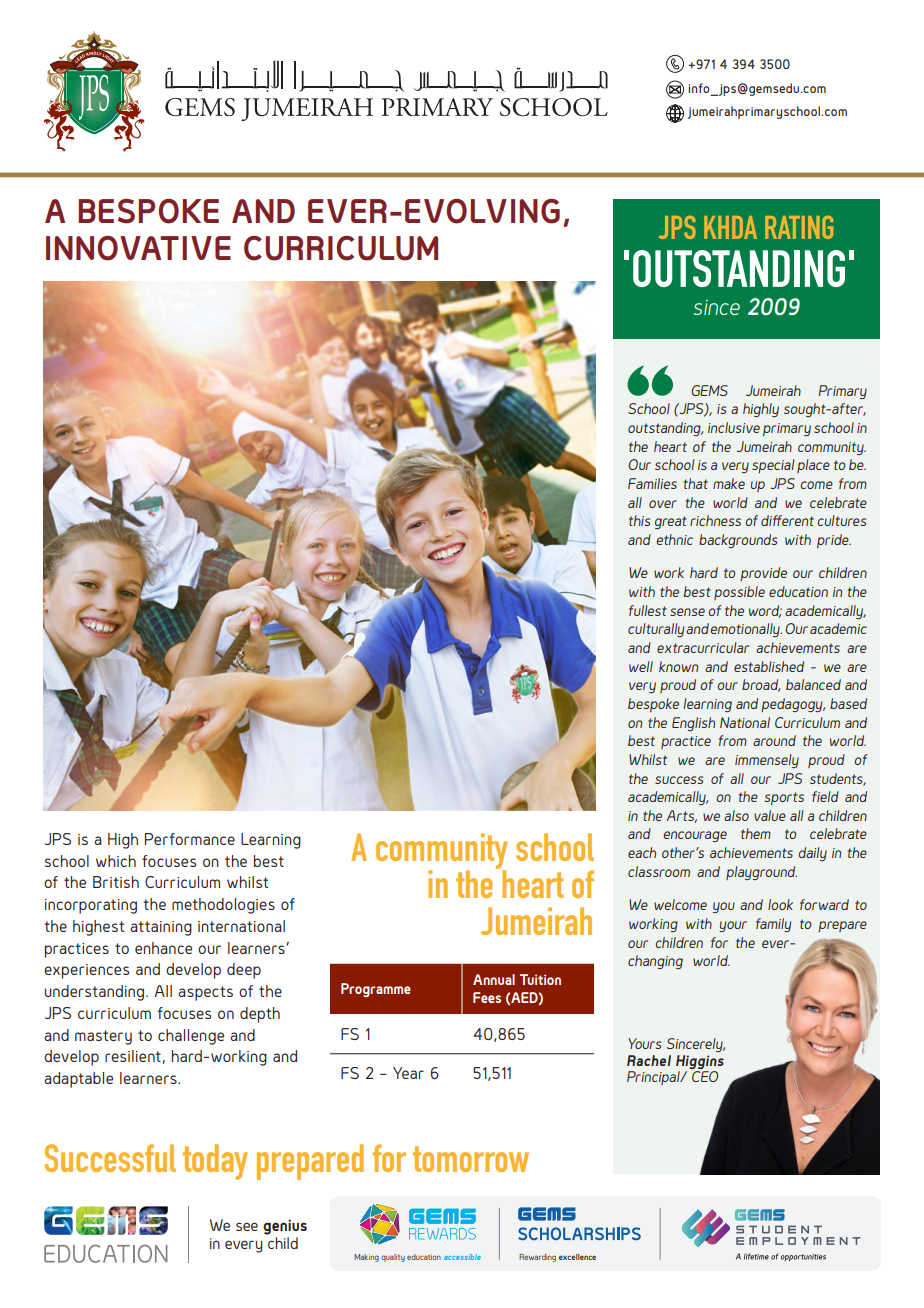 The height and width of the screenshot is (1308, 924). Describe the element at coordinates (652, 483) in the screenshot. I see `Families` at that location.
